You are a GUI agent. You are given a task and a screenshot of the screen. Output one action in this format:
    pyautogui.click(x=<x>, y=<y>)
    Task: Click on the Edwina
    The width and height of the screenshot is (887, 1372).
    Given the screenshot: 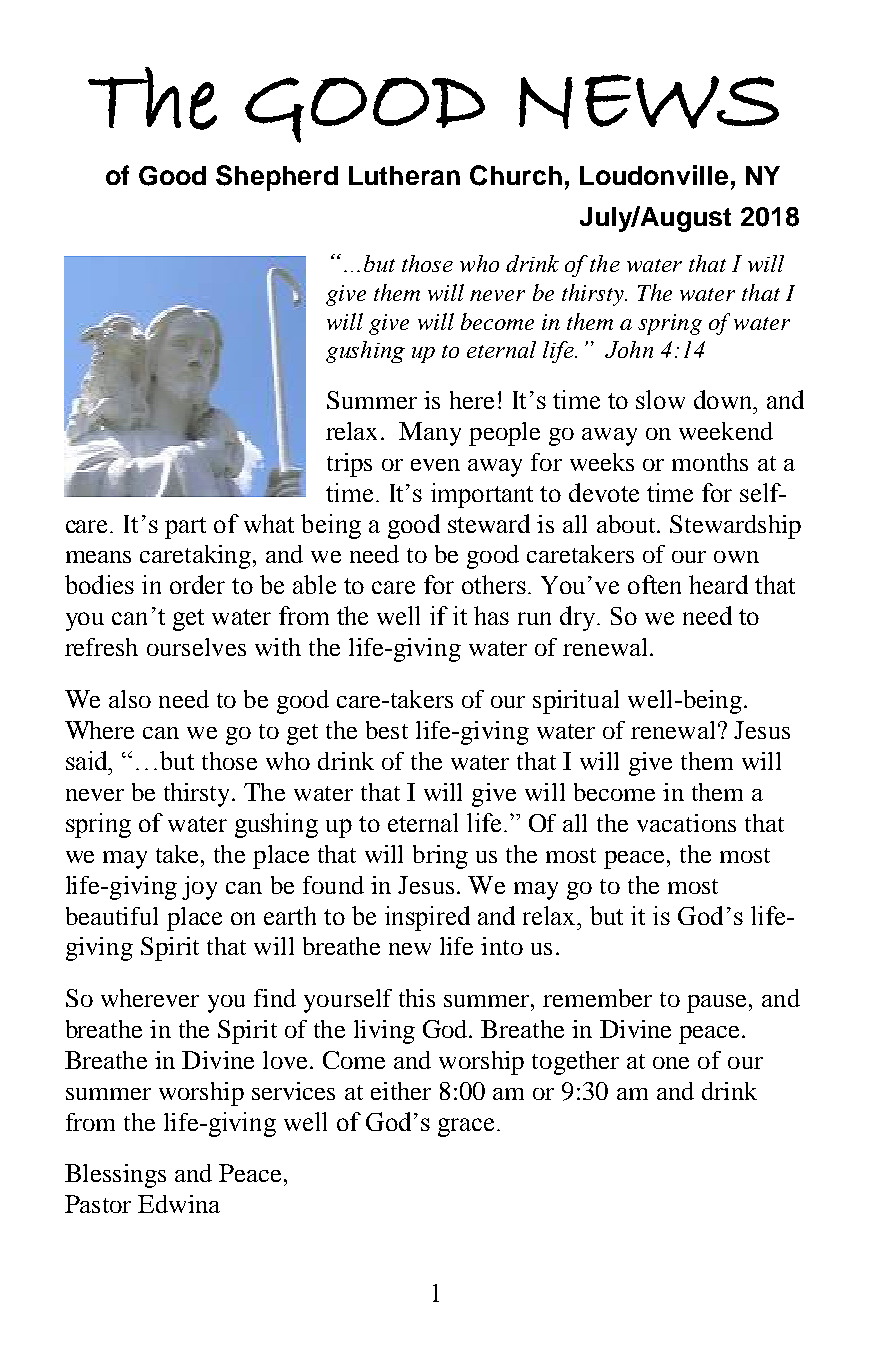 What is the action you would take?
    pyautogui.click(x=179, y=1204)
